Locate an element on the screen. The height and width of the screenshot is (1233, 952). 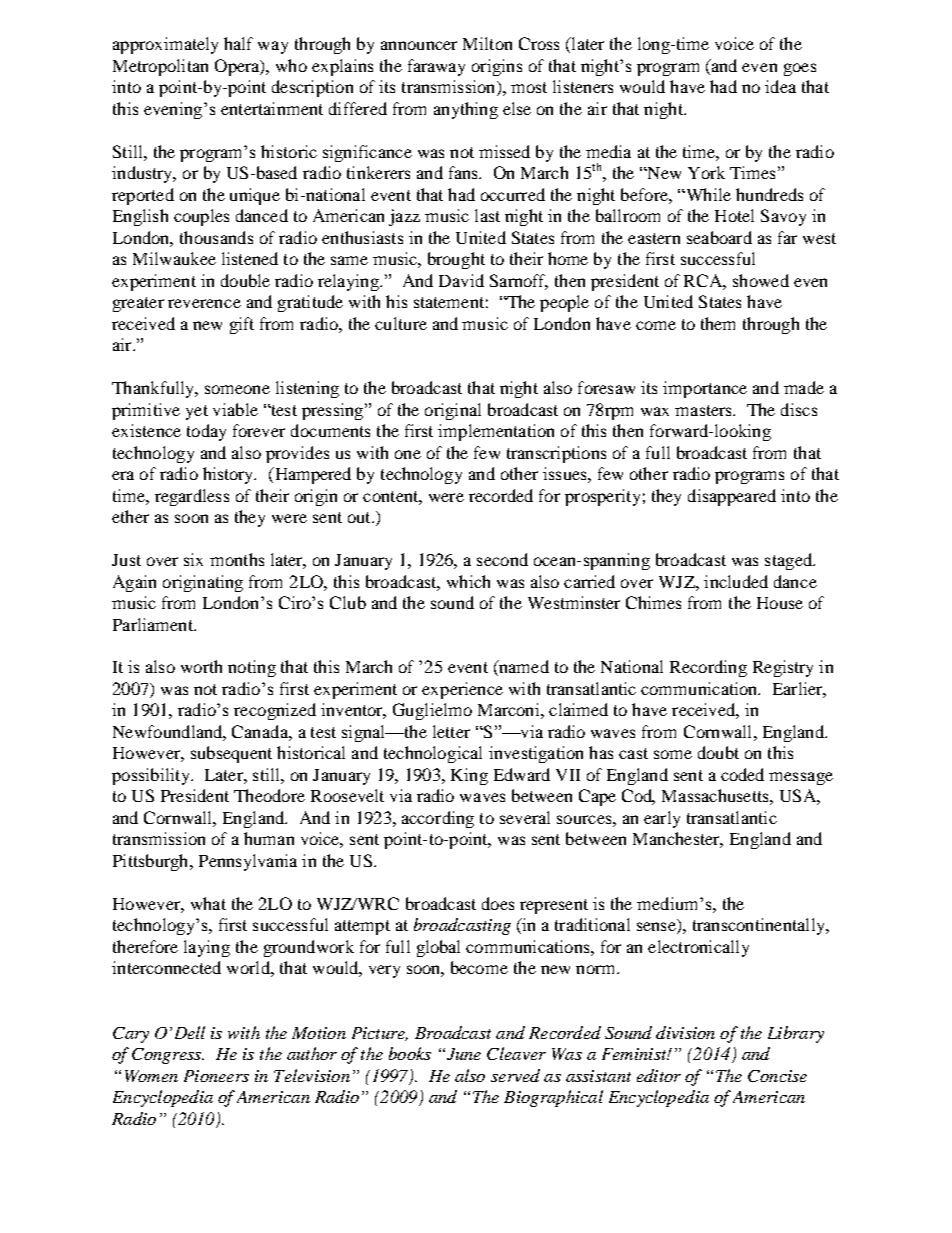
Pioneers is located at coordinates (216, 1076).
